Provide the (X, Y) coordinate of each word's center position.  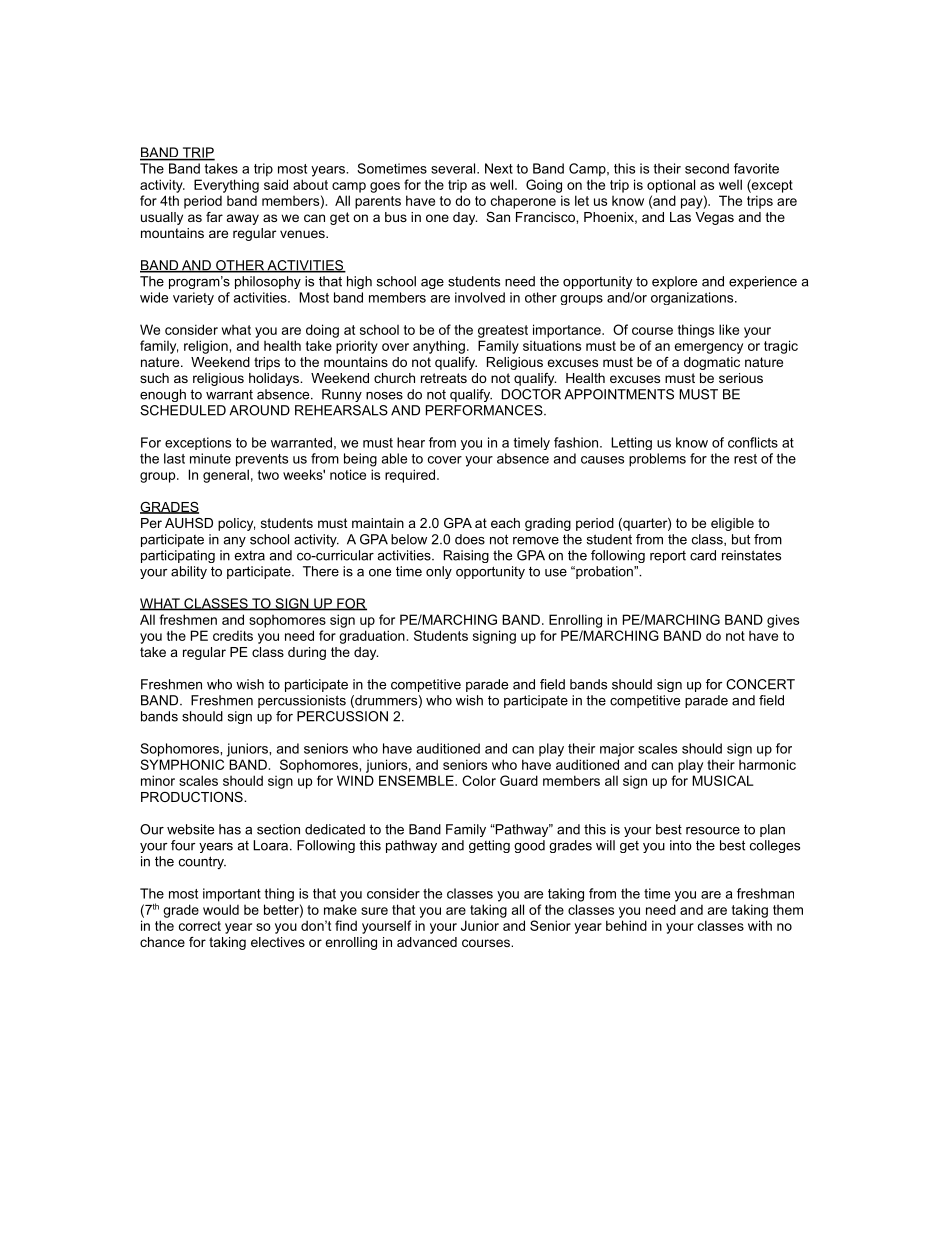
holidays (275, 379)
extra (249, 556)
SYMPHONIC (182, 764)
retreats (444, 378)
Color (479, 780)
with (760, 925)
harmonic (767, 764)
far (214, 217)
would (221, 909)
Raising (466, 556)
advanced (427, 942)
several (453, 168)
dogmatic (712, 363)
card (703, 555)
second (707, 168)
